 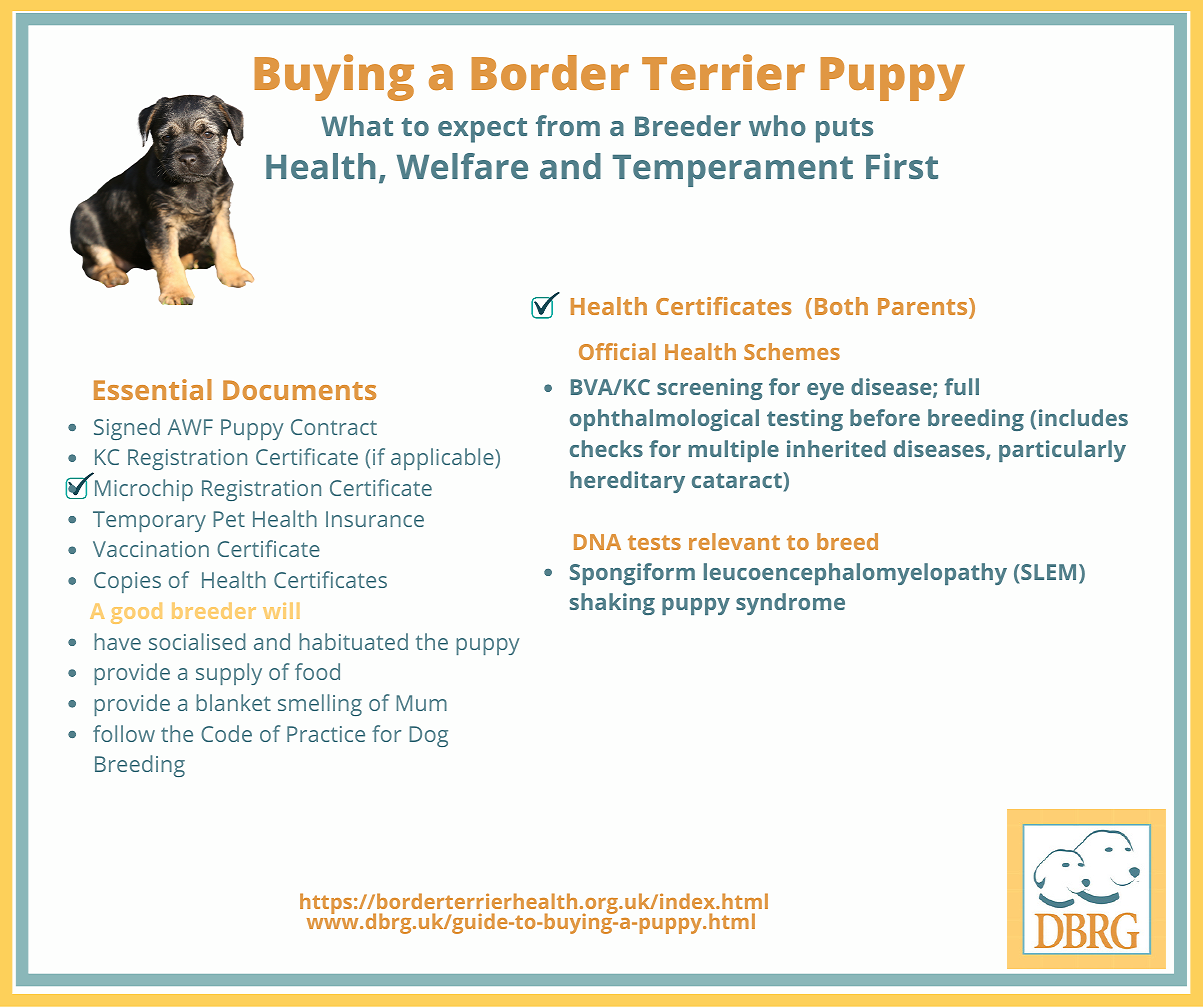 What do you see at coordinates (334, 427) in the document?
I see `Contract` at bounding box center [334, 427].
